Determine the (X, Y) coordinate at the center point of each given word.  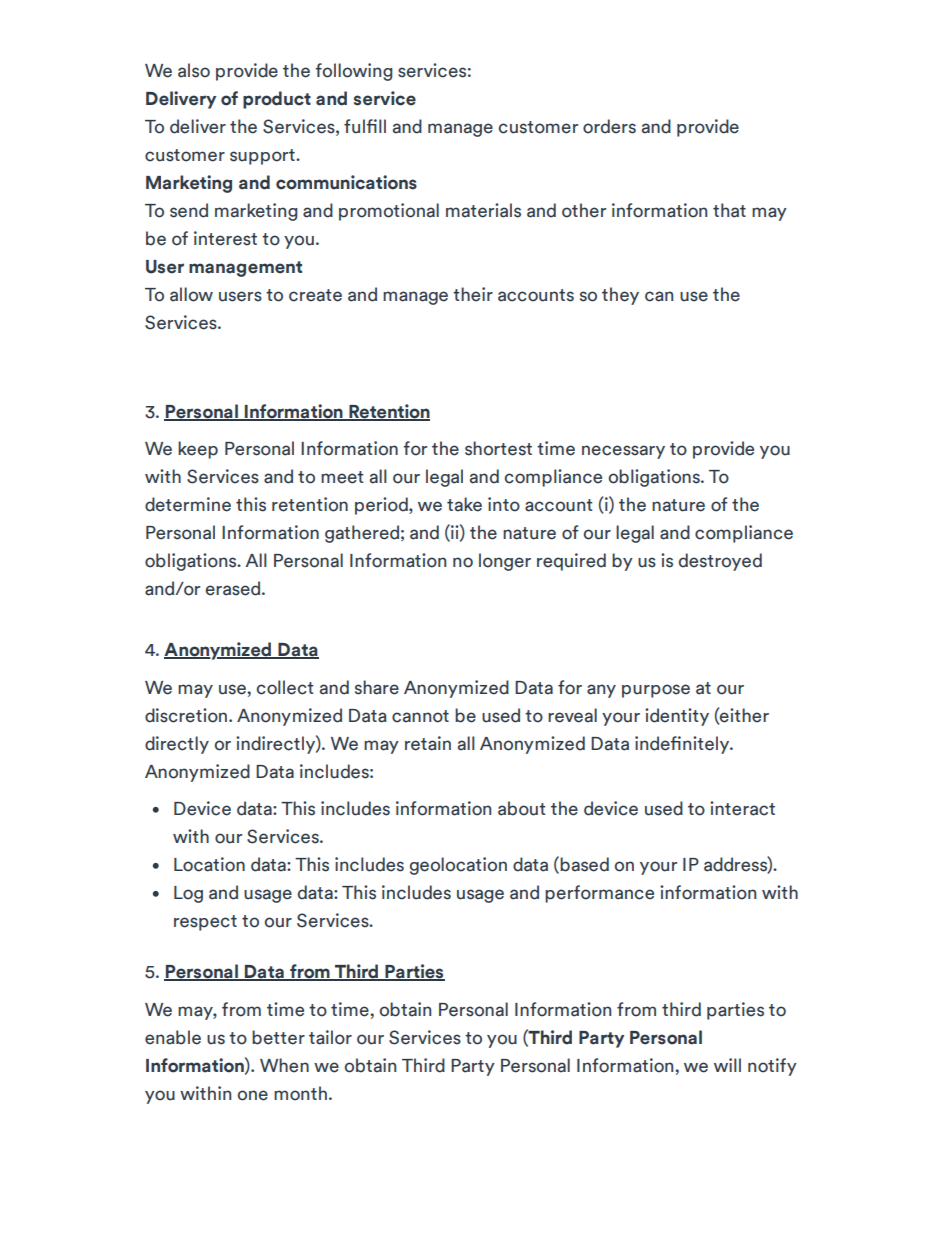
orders (609, 126)
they (620, 296)
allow (191, 294)
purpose (656, 691)
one (252, 1095)
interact (742, 808)
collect (285, 687)
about (522, 808)
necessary (623, 452)
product (277, 100)
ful (355, 126)
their (473, 294)
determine (188, 504)
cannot (420, 716)
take (464, 504)
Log (188, 894)
